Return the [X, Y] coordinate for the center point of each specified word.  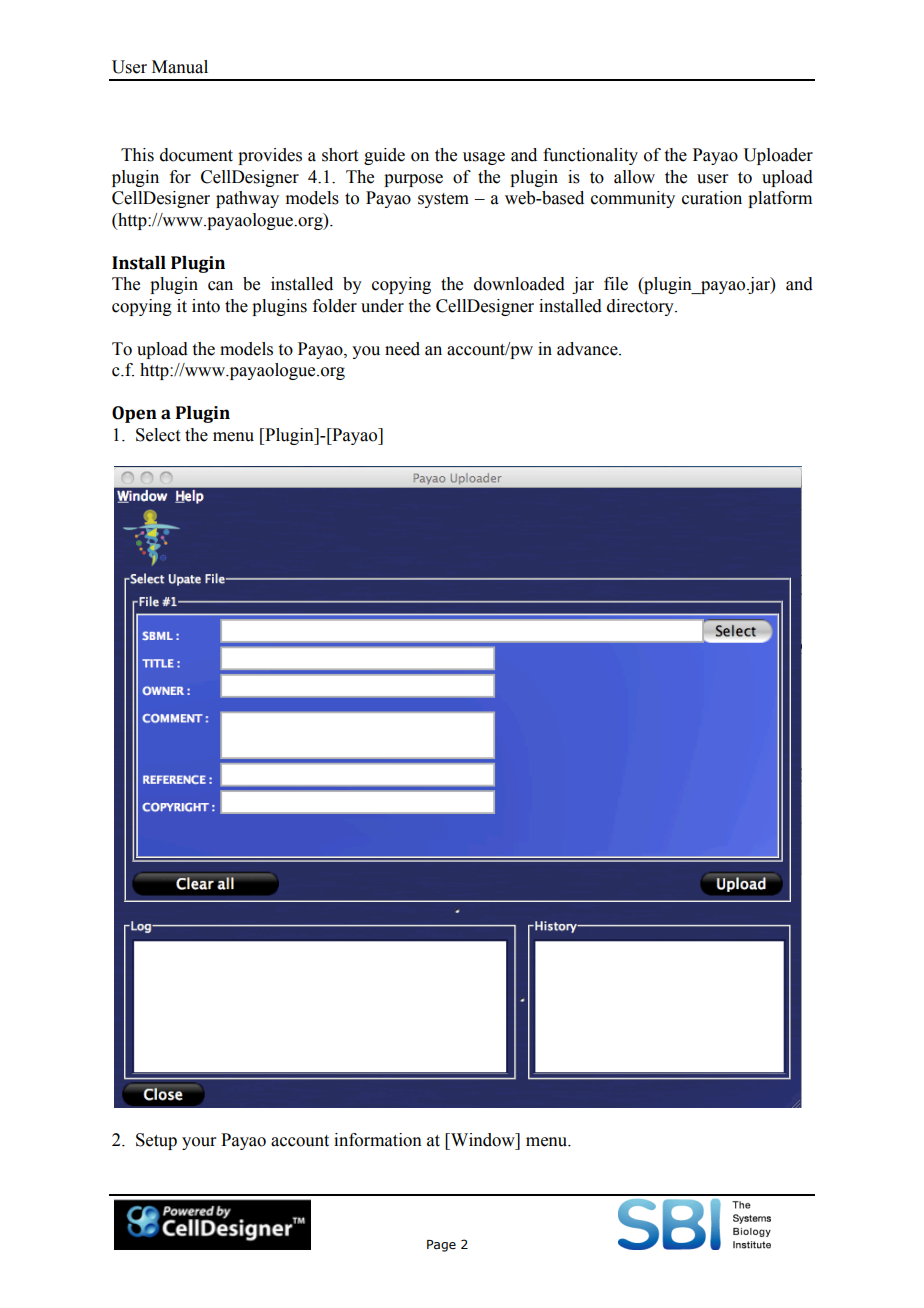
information [378, 1140]
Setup [156, 1141]
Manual [180, 67]
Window [483, 1140]
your [199, 1143]
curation [712, 198]
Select [158, 435]
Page [441, 1246]
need [402, 349]
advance [588, 349]
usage [484, 158]
